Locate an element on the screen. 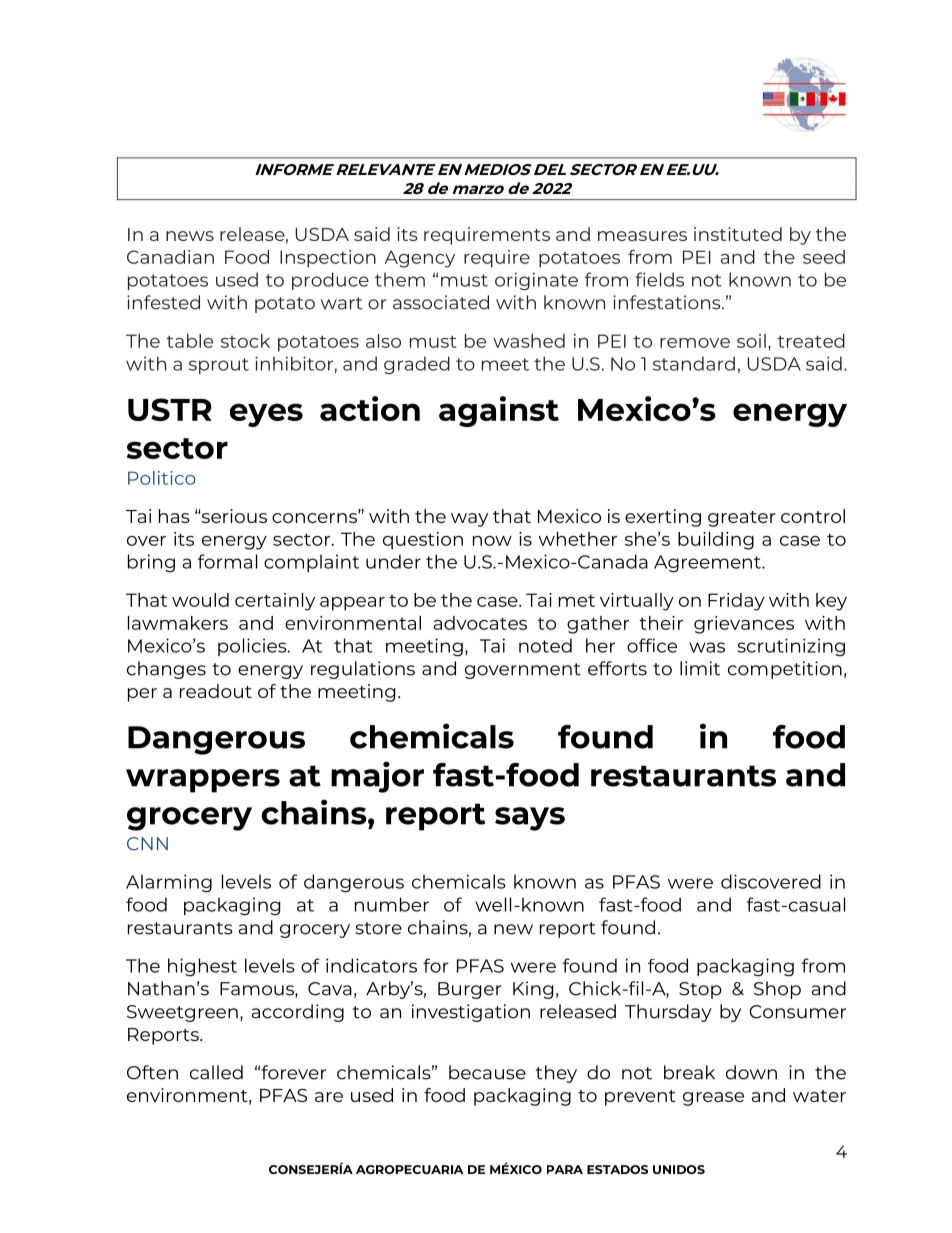 This screenshot has height=1233, width=952. highest is located at coordinates (202, 967).
